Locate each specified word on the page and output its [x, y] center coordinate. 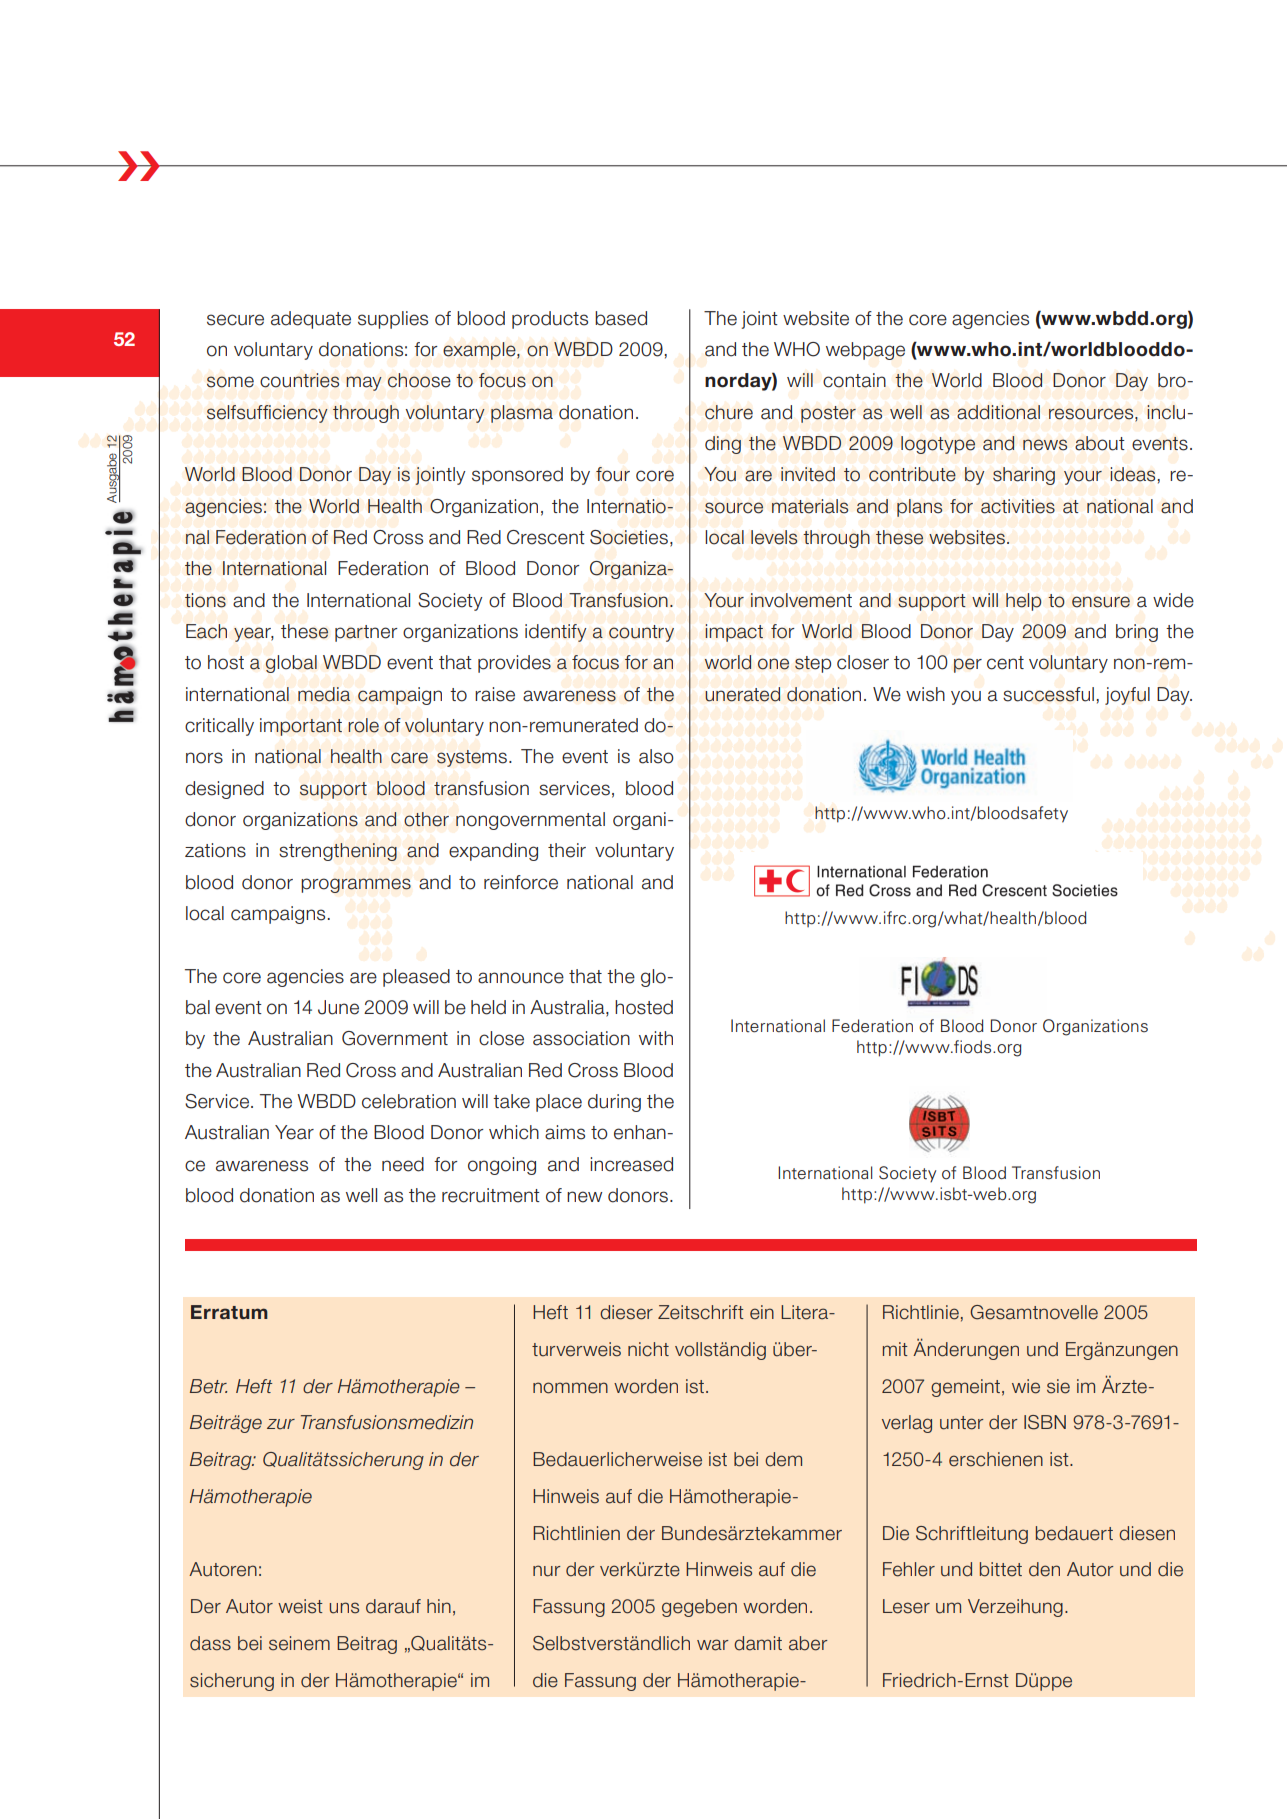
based [621, 318]
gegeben [699, 1608]
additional [998, 412]
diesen [1147, 1533]
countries [299, 380]
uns [344, 1608]
